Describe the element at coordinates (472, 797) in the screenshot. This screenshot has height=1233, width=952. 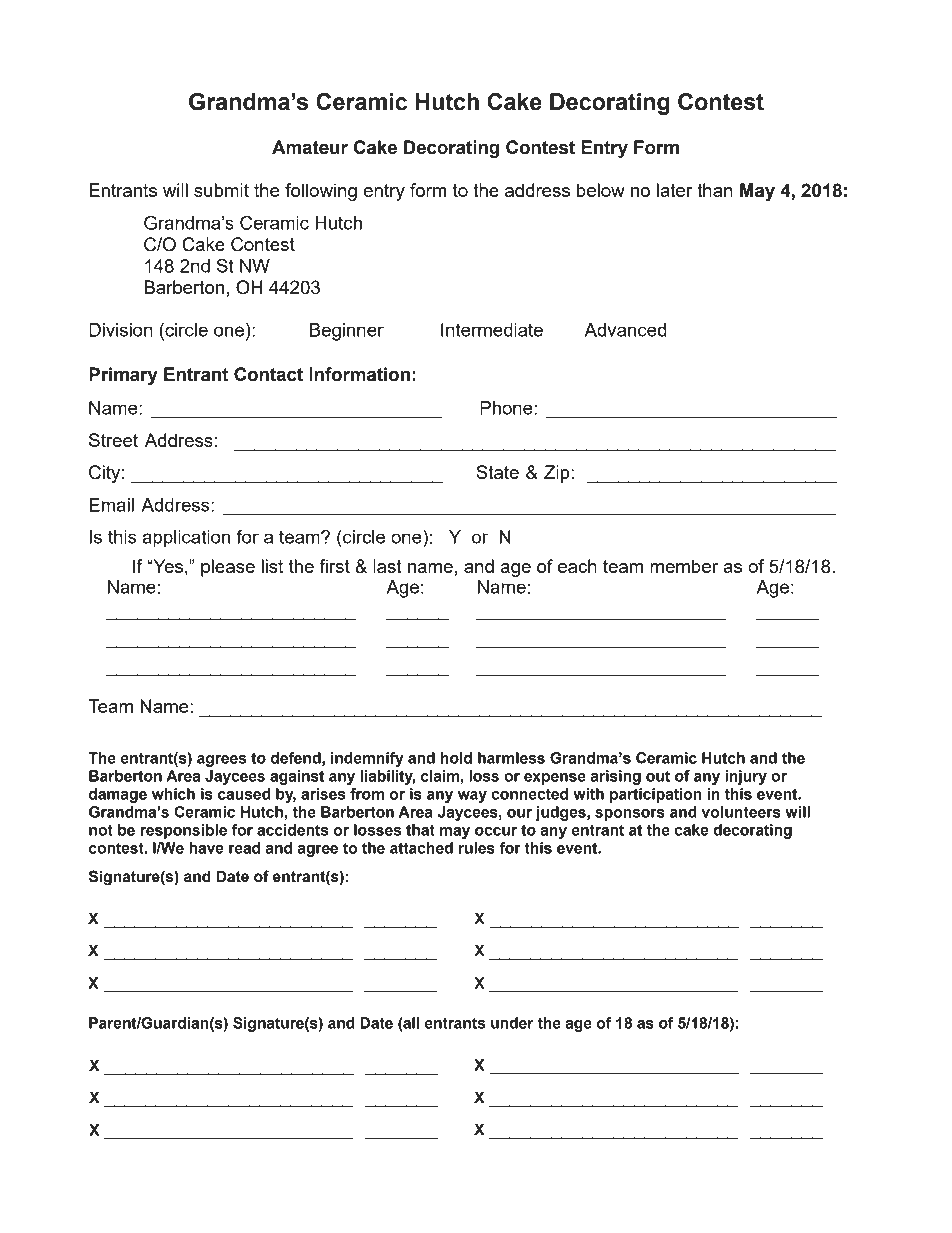
I see `way` at that location.
